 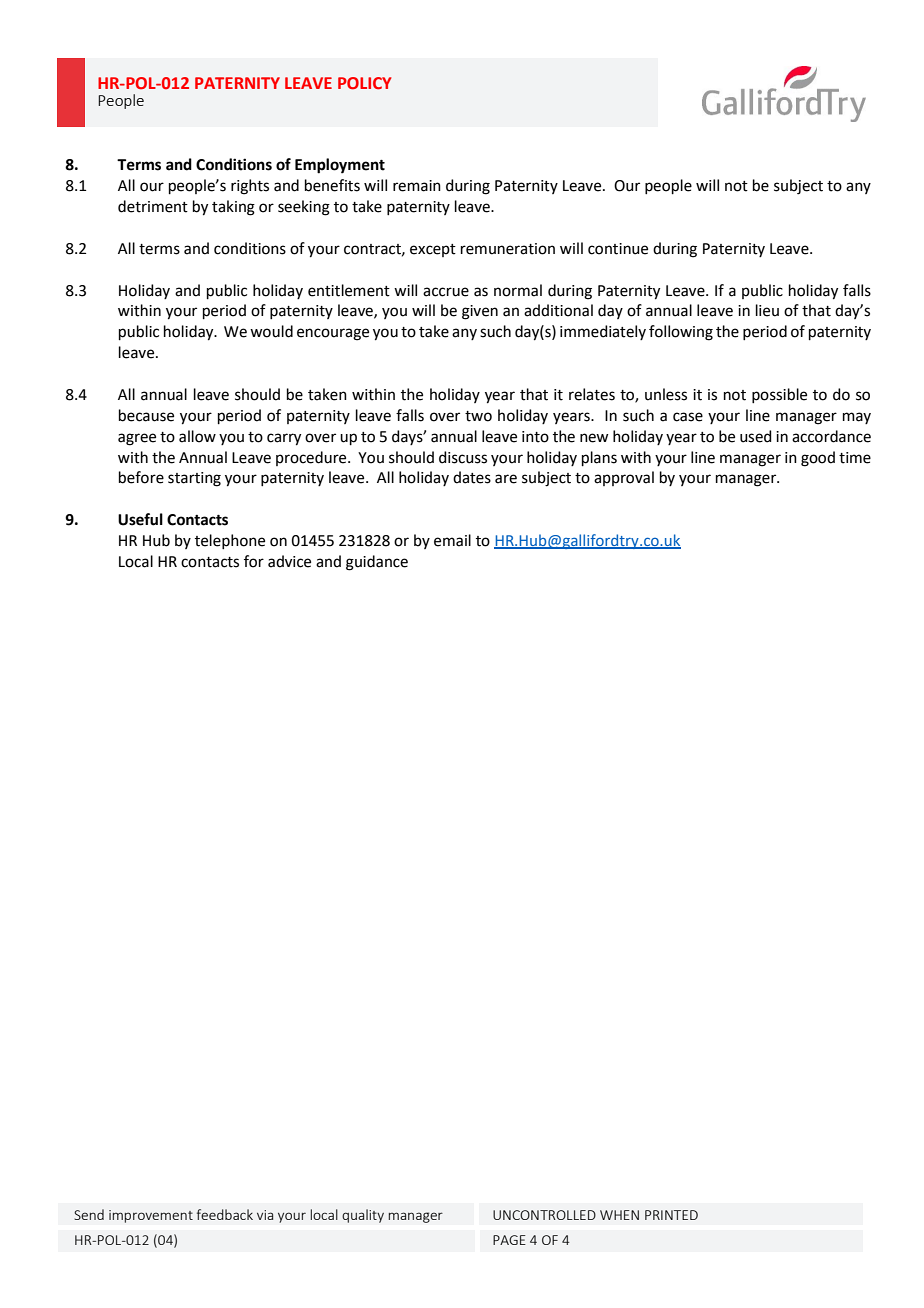 I want to click on because, so click(x=146, y=415).
